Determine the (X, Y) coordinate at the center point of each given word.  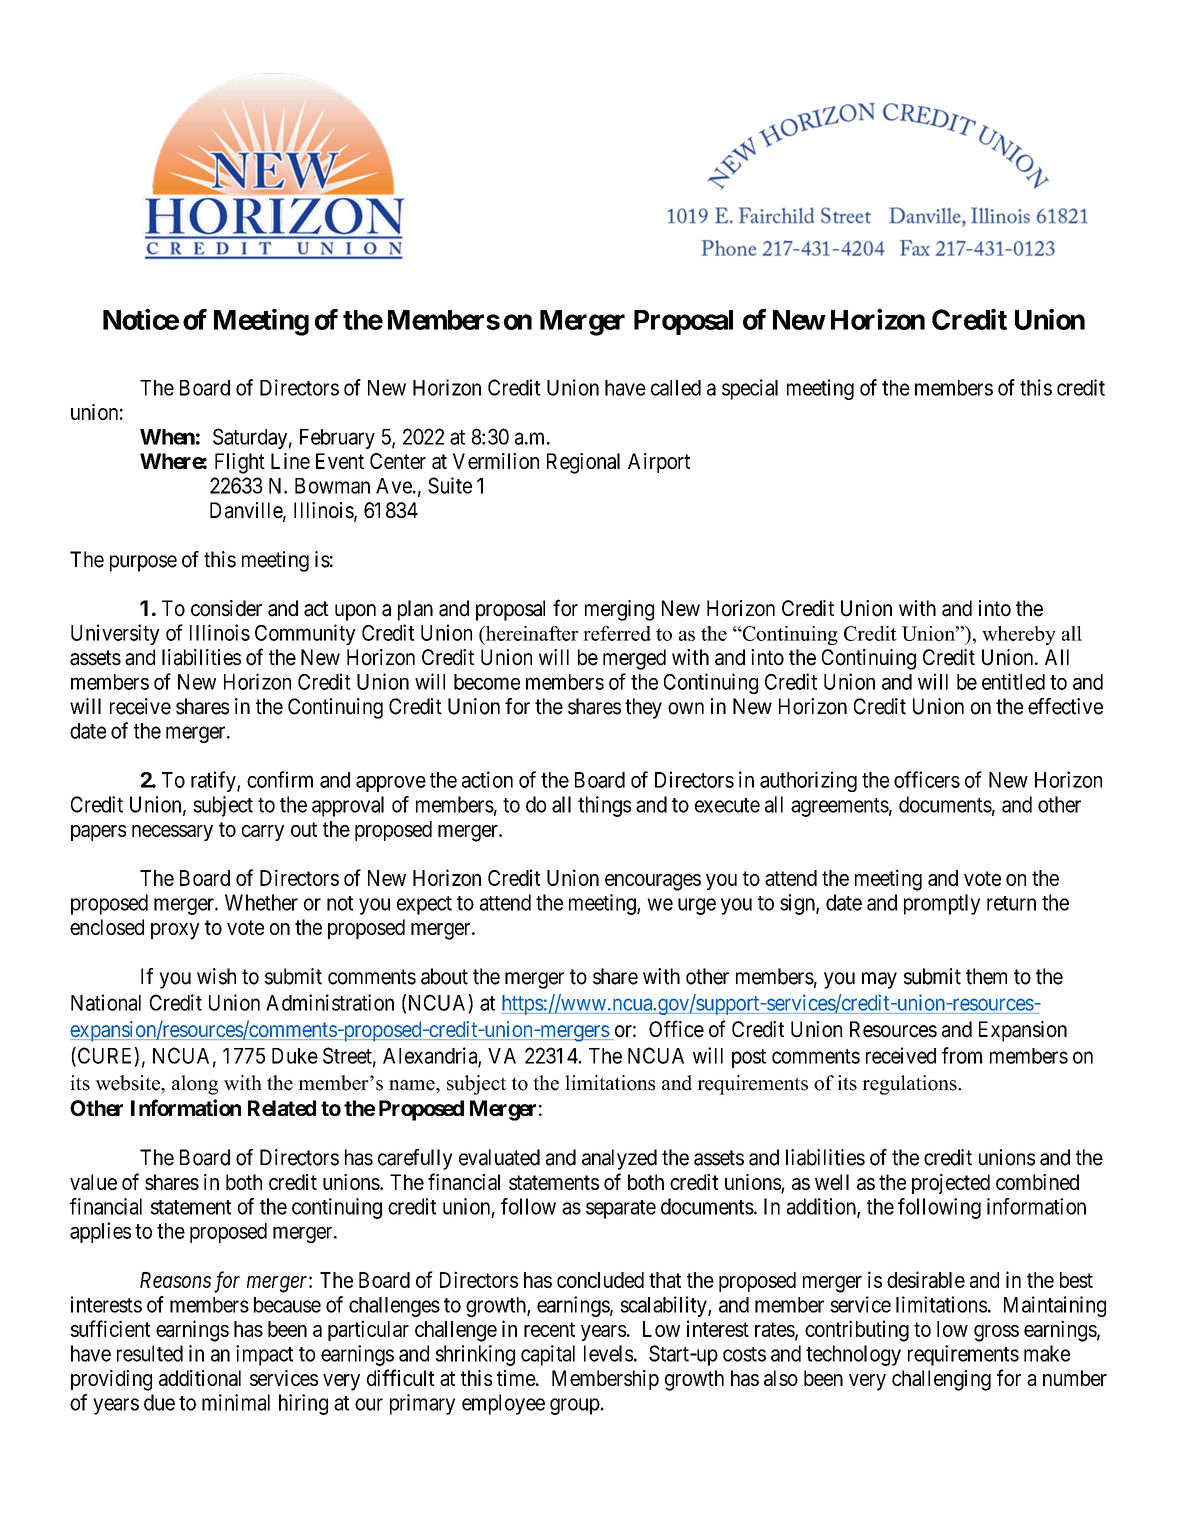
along (195, 1085)
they (643, 708)
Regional (583, 463)
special (750, 389)
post (749, 1058)
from (962, 1055)
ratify (214, 781)
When (167, 437)
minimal (236, 1402)
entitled (1013, 681)
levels (608, 1353)
